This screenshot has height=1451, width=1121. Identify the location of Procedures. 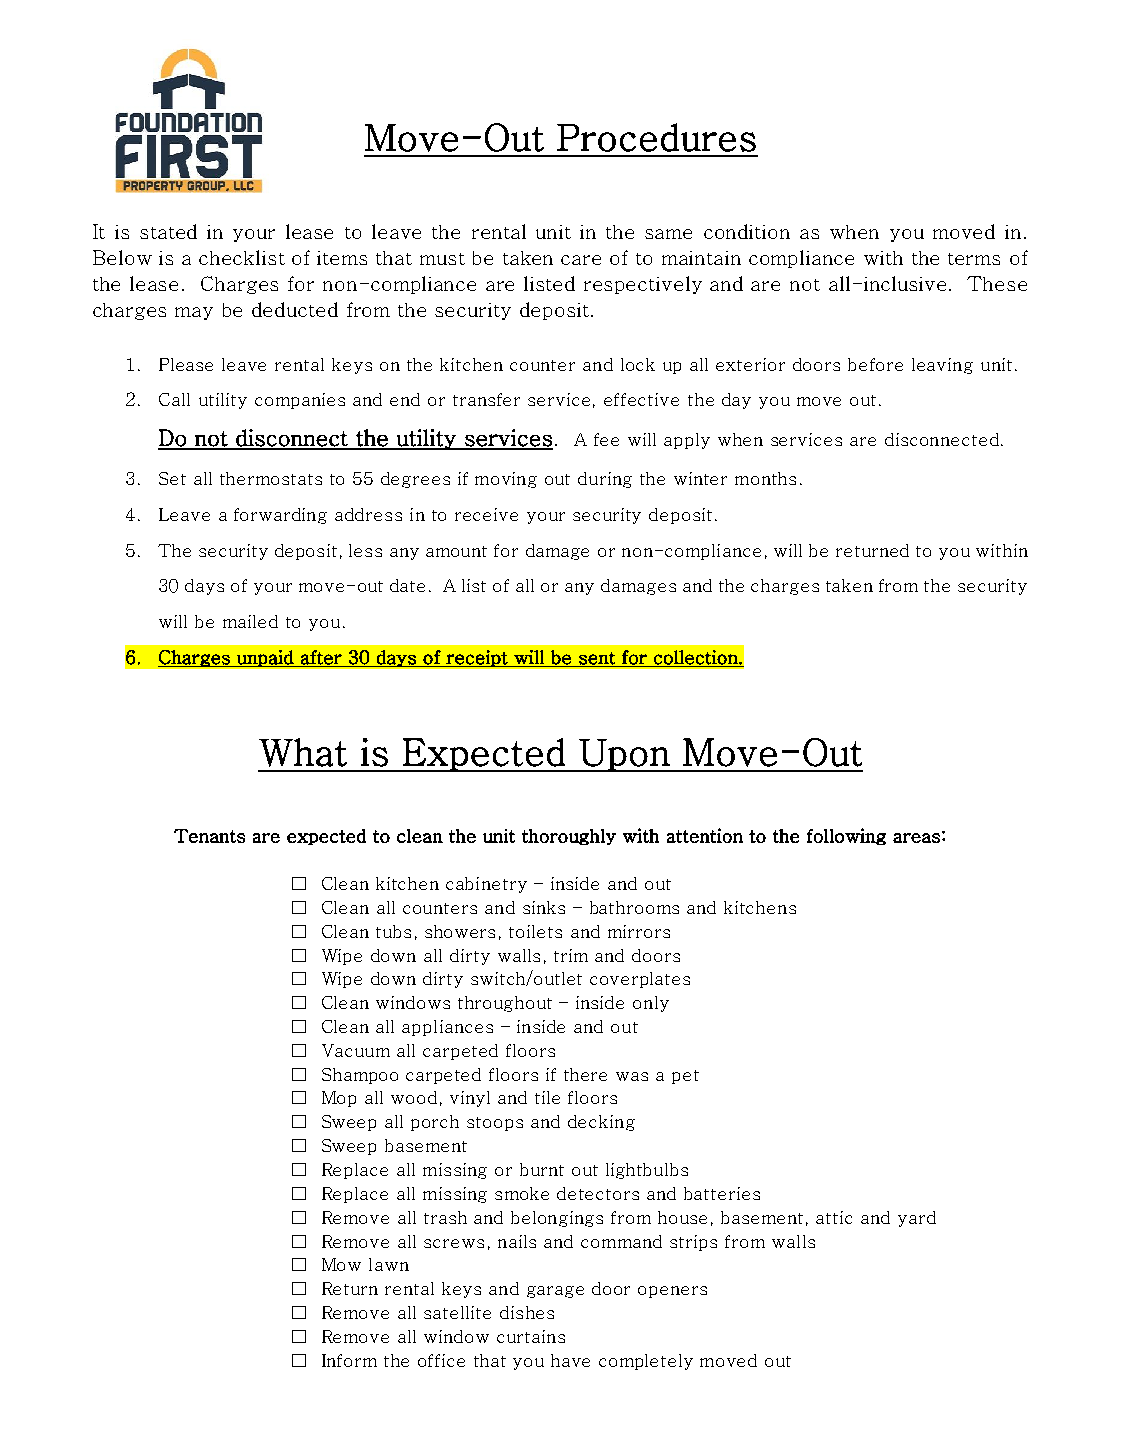
(656, 137).
